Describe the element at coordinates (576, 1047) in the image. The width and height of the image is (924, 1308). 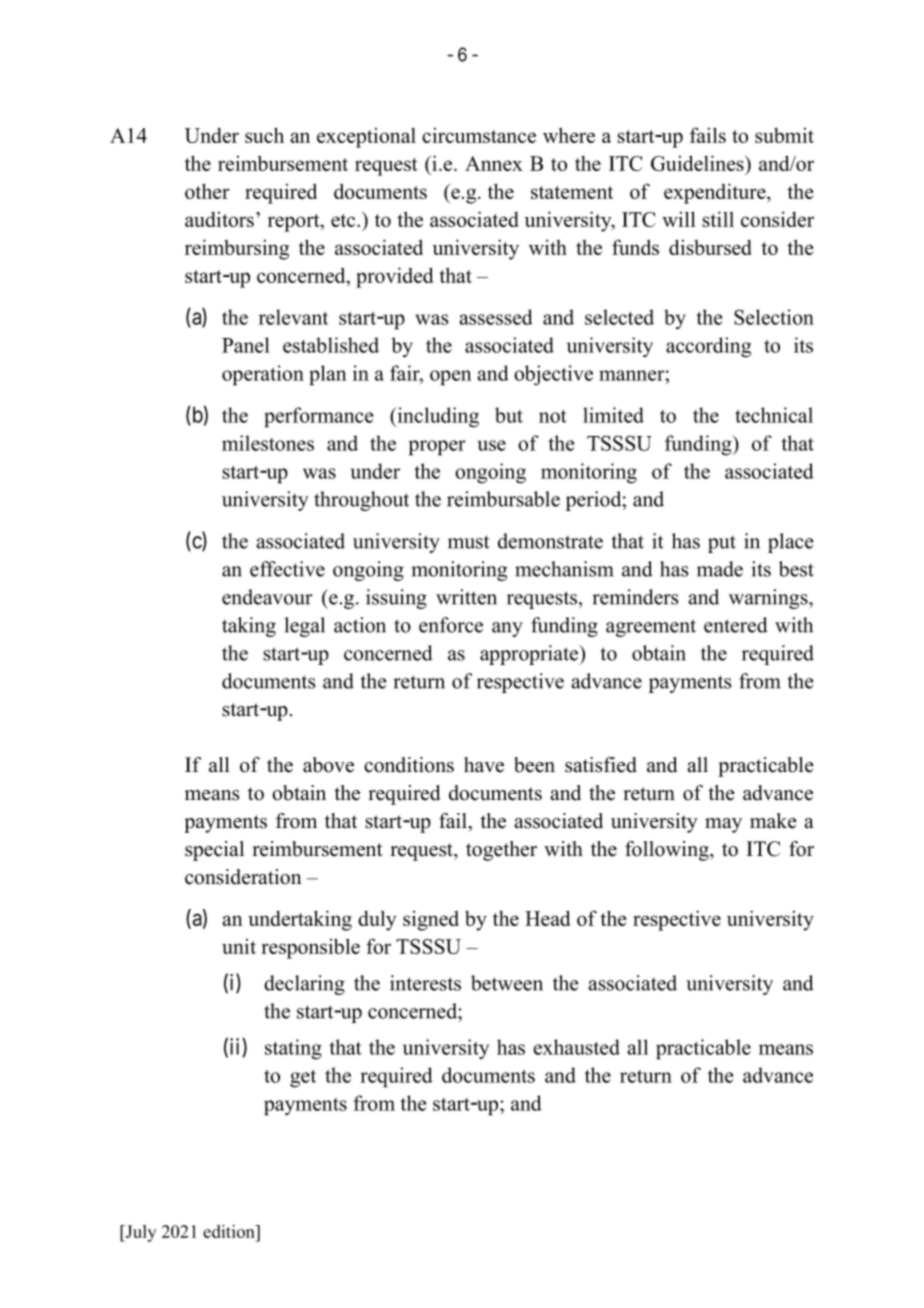
I see `exhausted` at that location.
